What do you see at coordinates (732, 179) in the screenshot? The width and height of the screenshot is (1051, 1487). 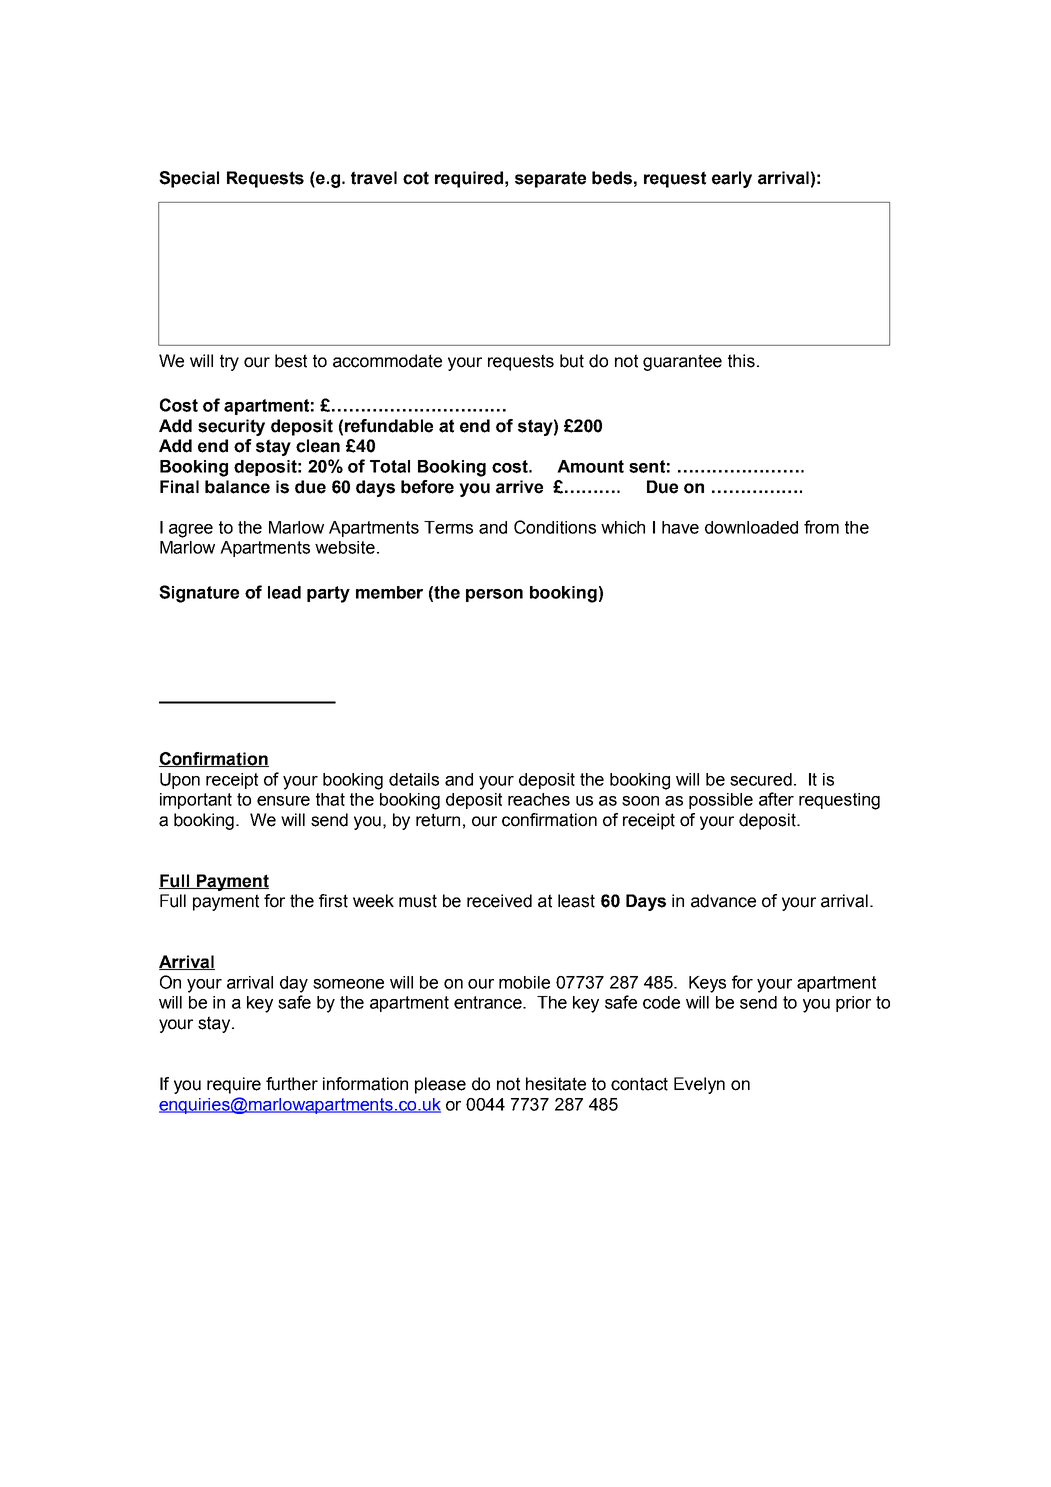 I see `early` at bounding box center [732, 179].
